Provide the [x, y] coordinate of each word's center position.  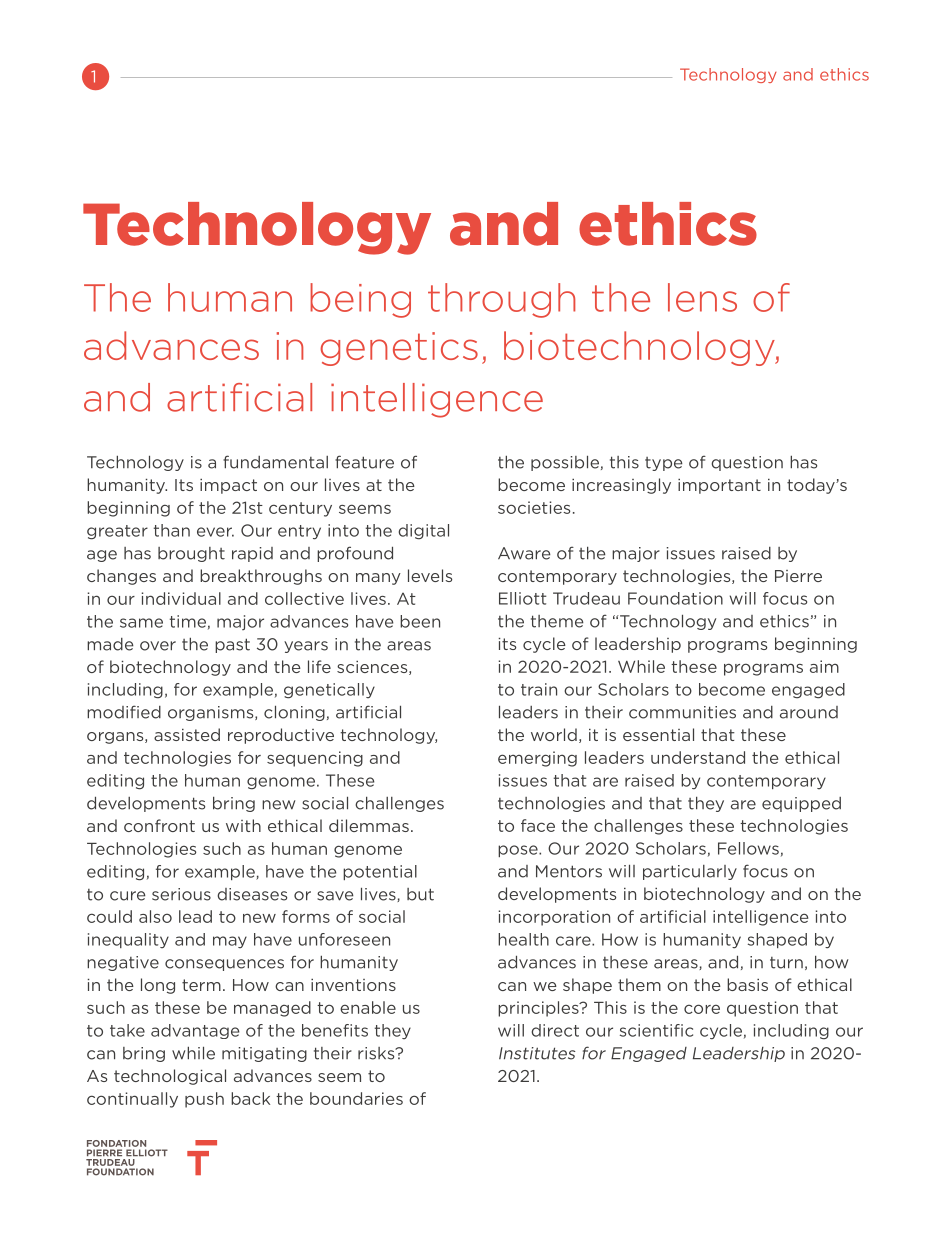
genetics [399, 349]
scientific [656, 1030]
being [360, 300]
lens [702, 297]
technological [170, 1077]
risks [377, 1053]
